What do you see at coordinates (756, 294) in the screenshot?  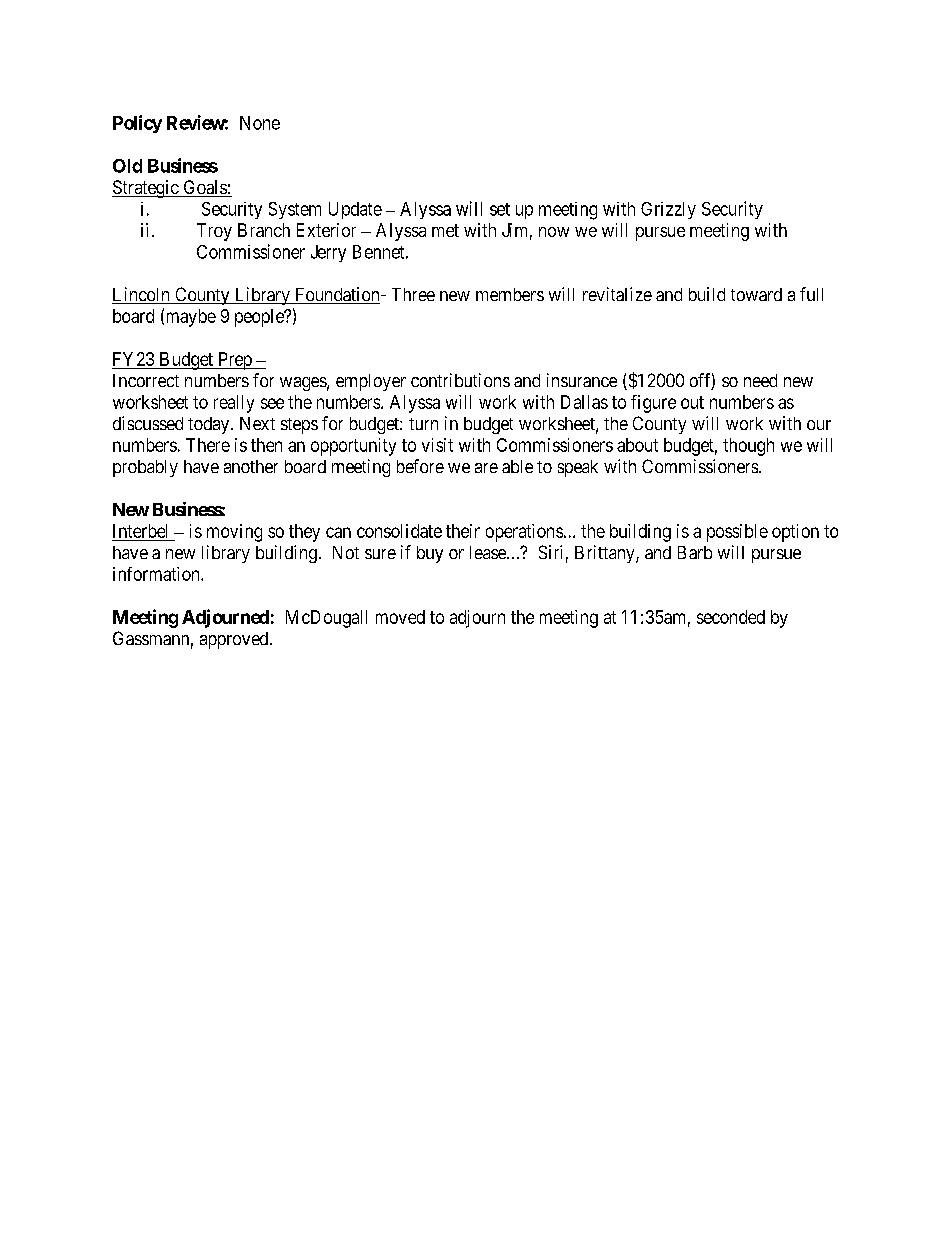 I see `toward` at bounding box center [756, 294].
